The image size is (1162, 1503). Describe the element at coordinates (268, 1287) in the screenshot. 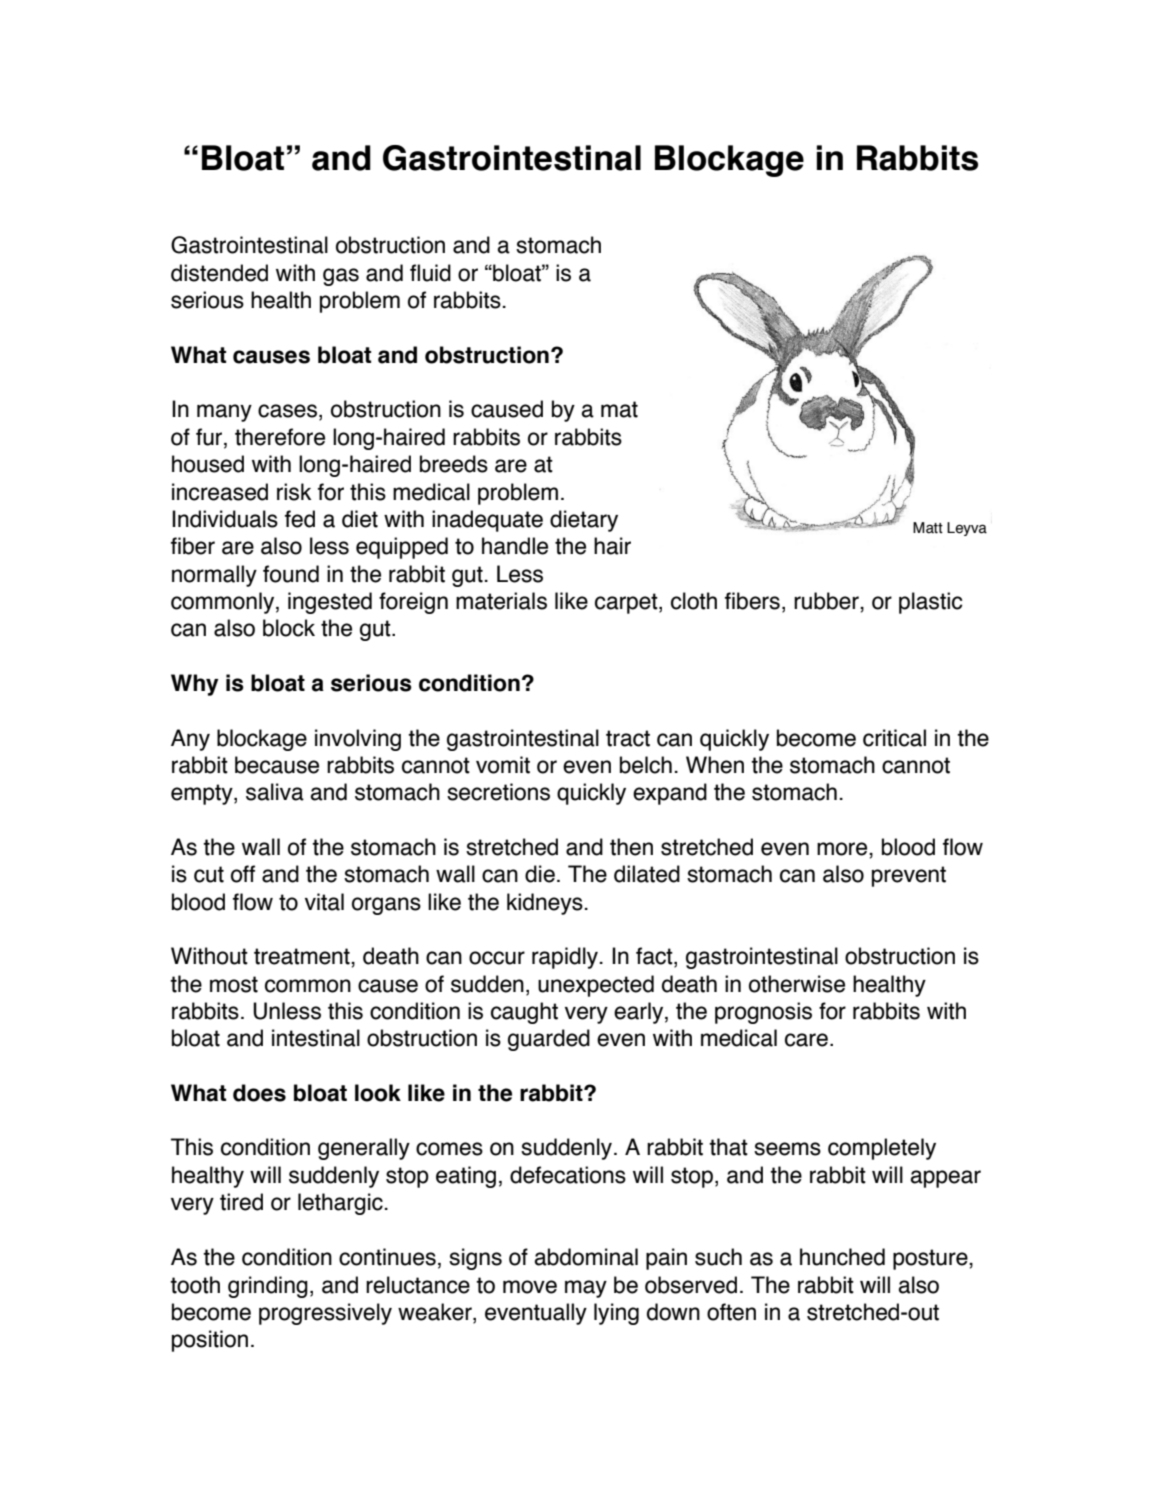

I see `grinding` at that location.
